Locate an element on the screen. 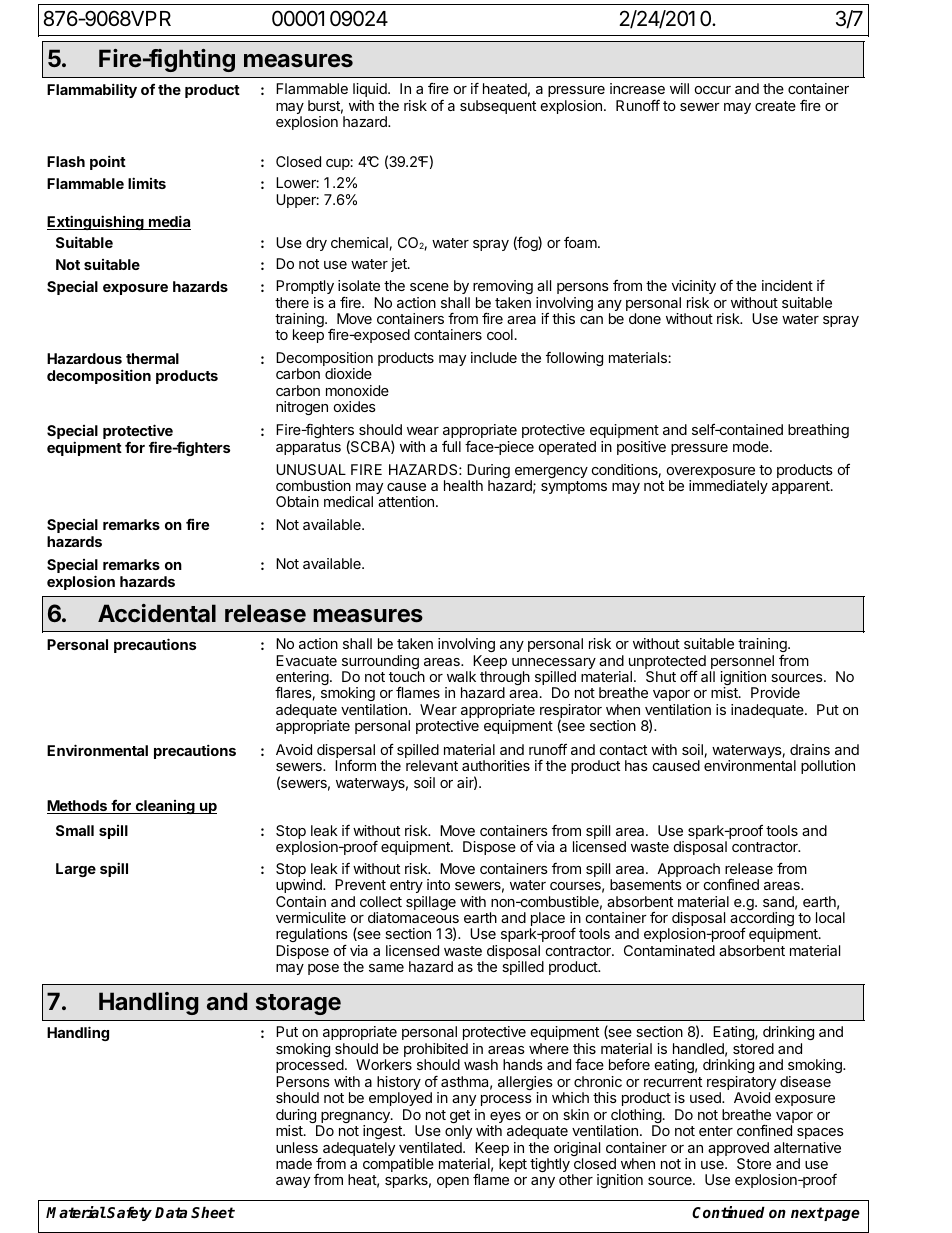  into is located at coordinates (438, 884).
